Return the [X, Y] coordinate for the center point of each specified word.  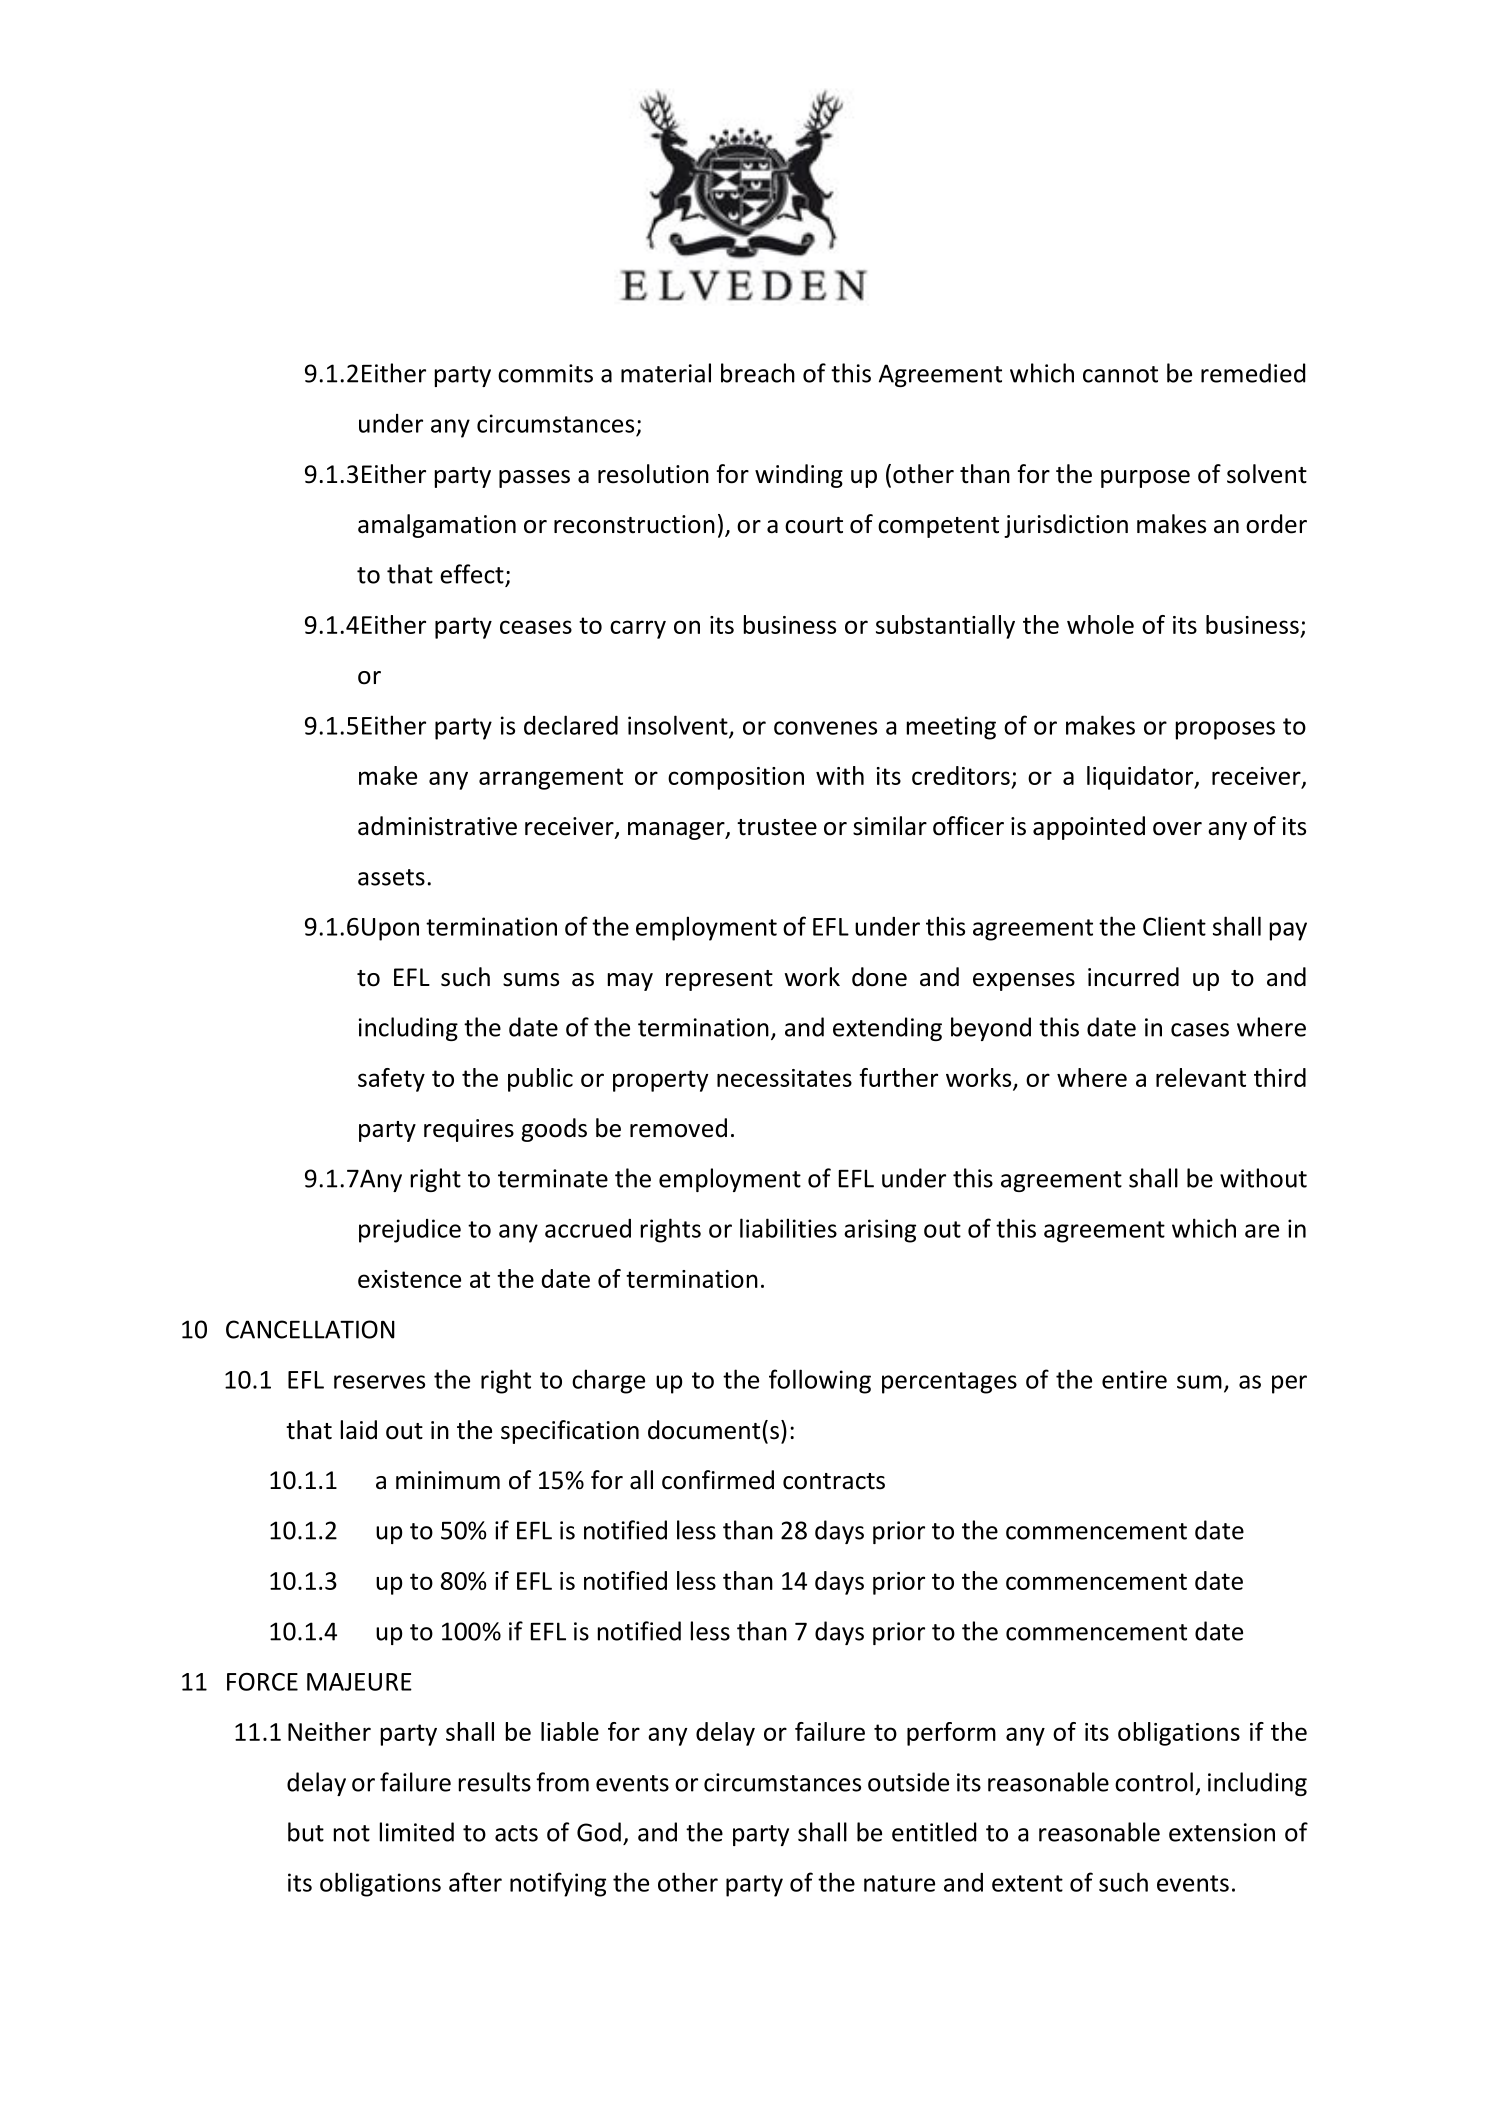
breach [758, 373]
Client [1174, 926]
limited [417, 1832]
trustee [777, 827]
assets [391, 877]
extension [1222, 1832]
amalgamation [437, 526]
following [820, 1381]
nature [899, 1883]
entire [1134, 1379]
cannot [1120, 374]
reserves [379, 1382]
